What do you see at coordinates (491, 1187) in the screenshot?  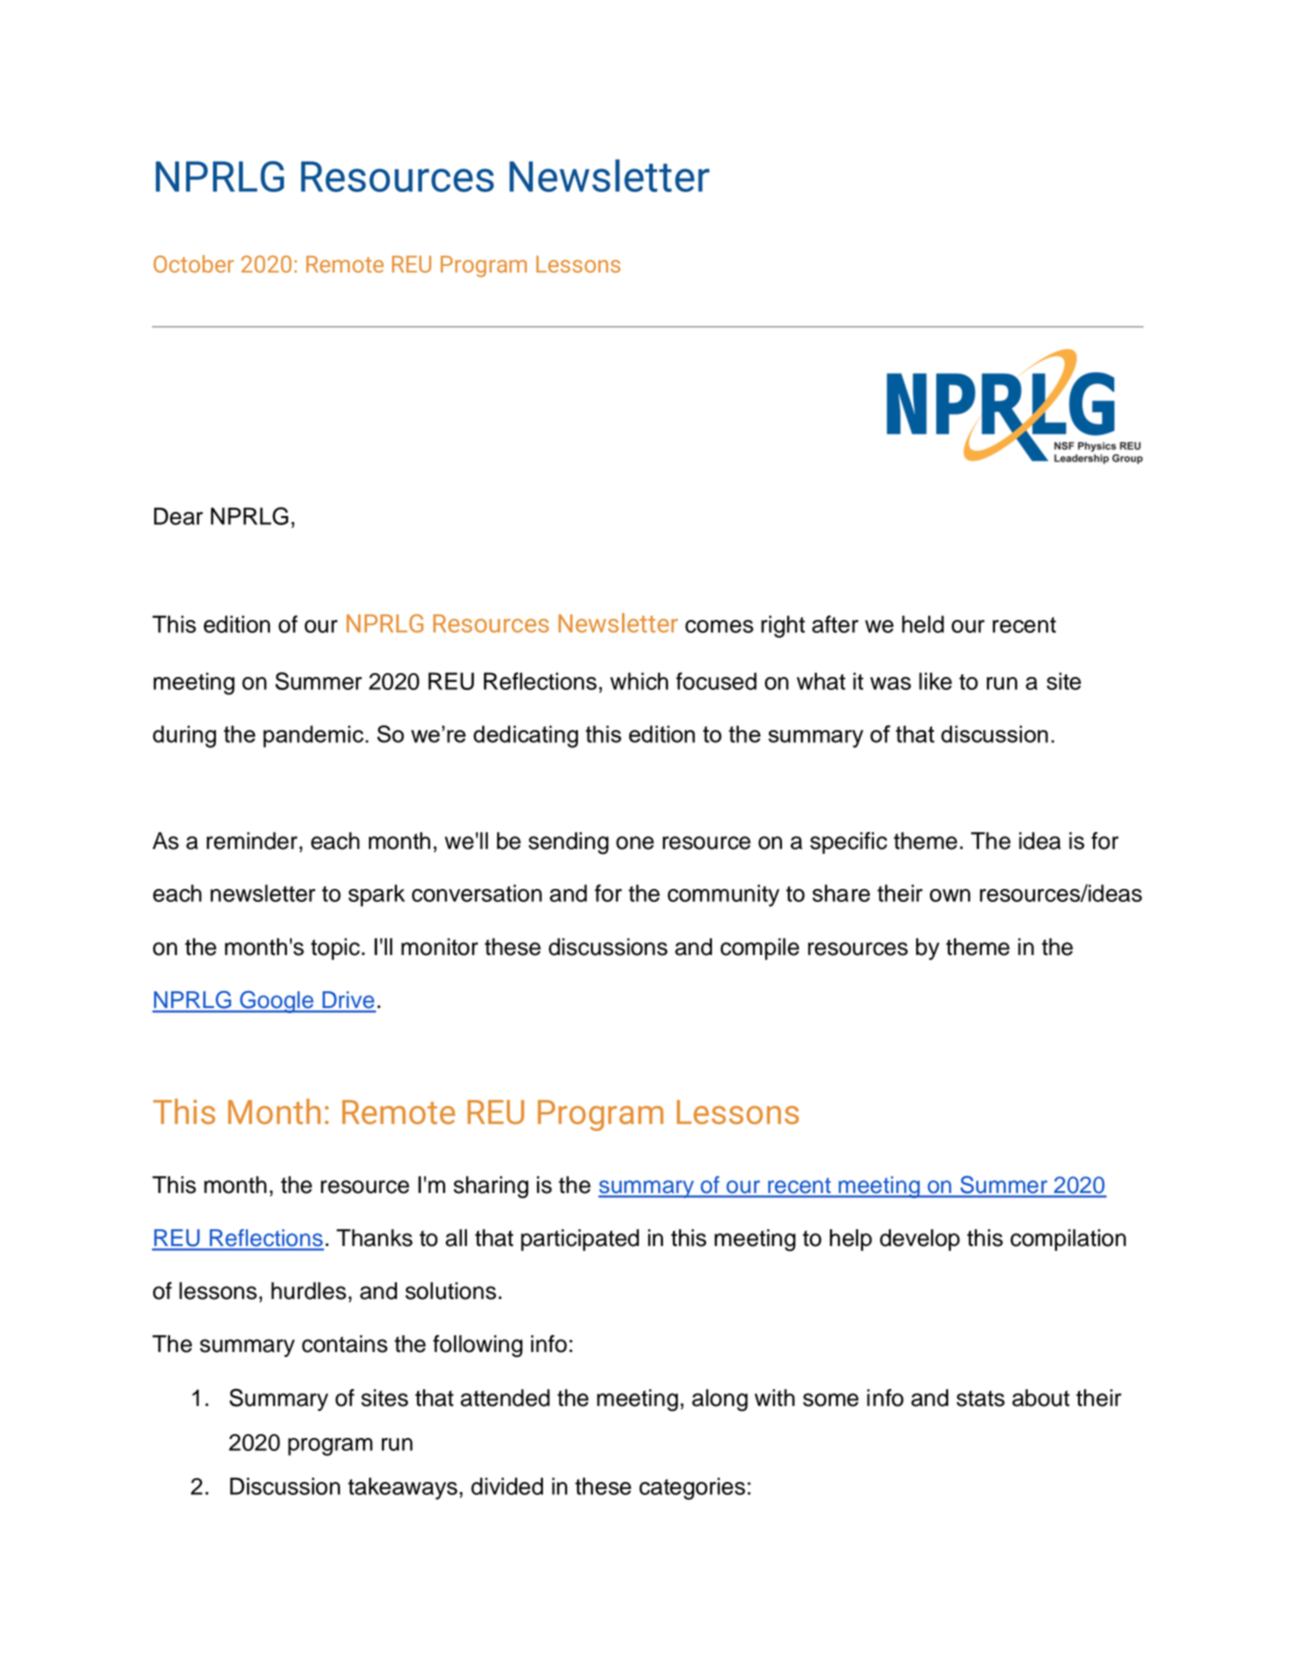 I see `sharing` at bounding box center [491, 1187].
